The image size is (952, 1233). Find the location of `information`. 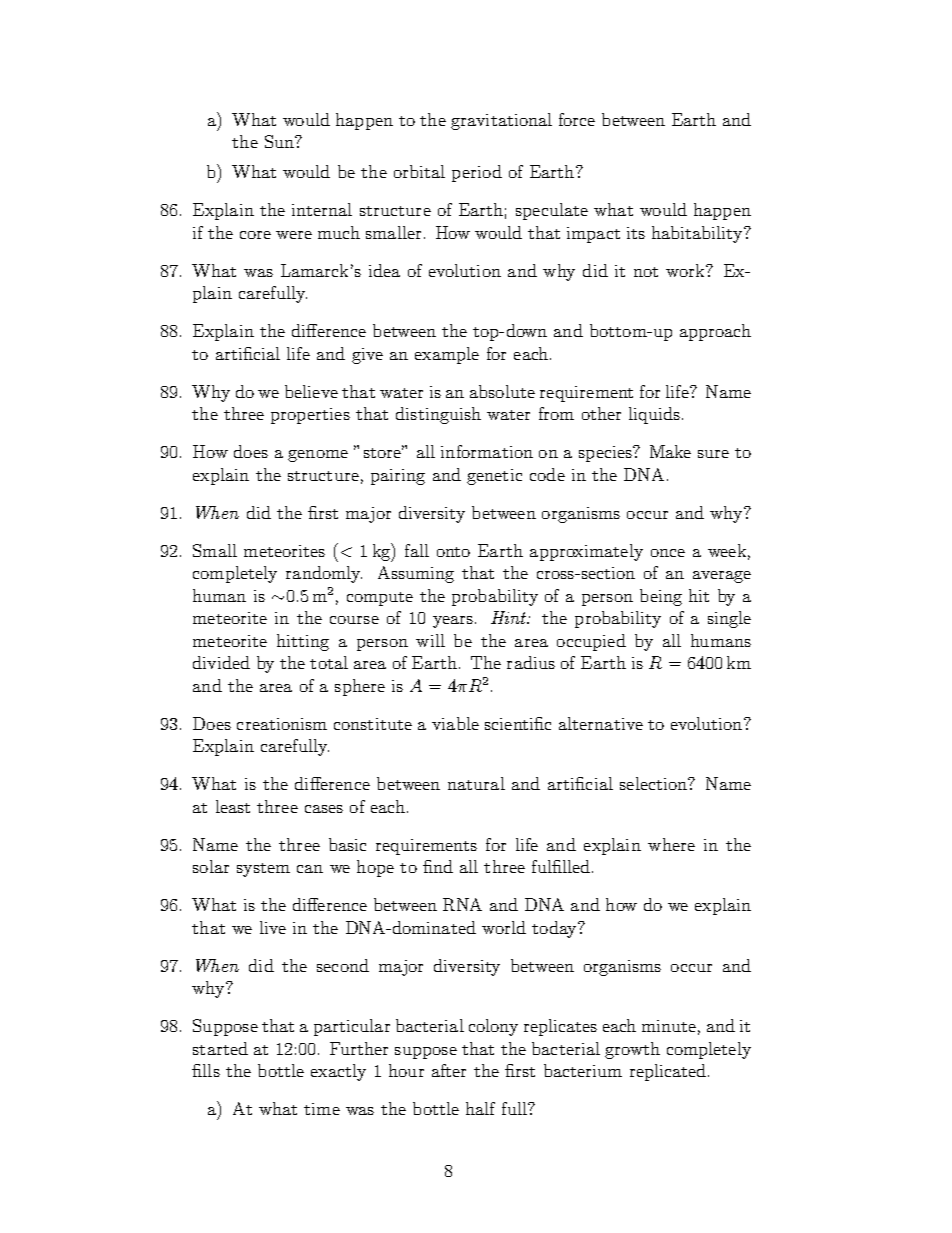

information is located at coordinates (487, 451).
